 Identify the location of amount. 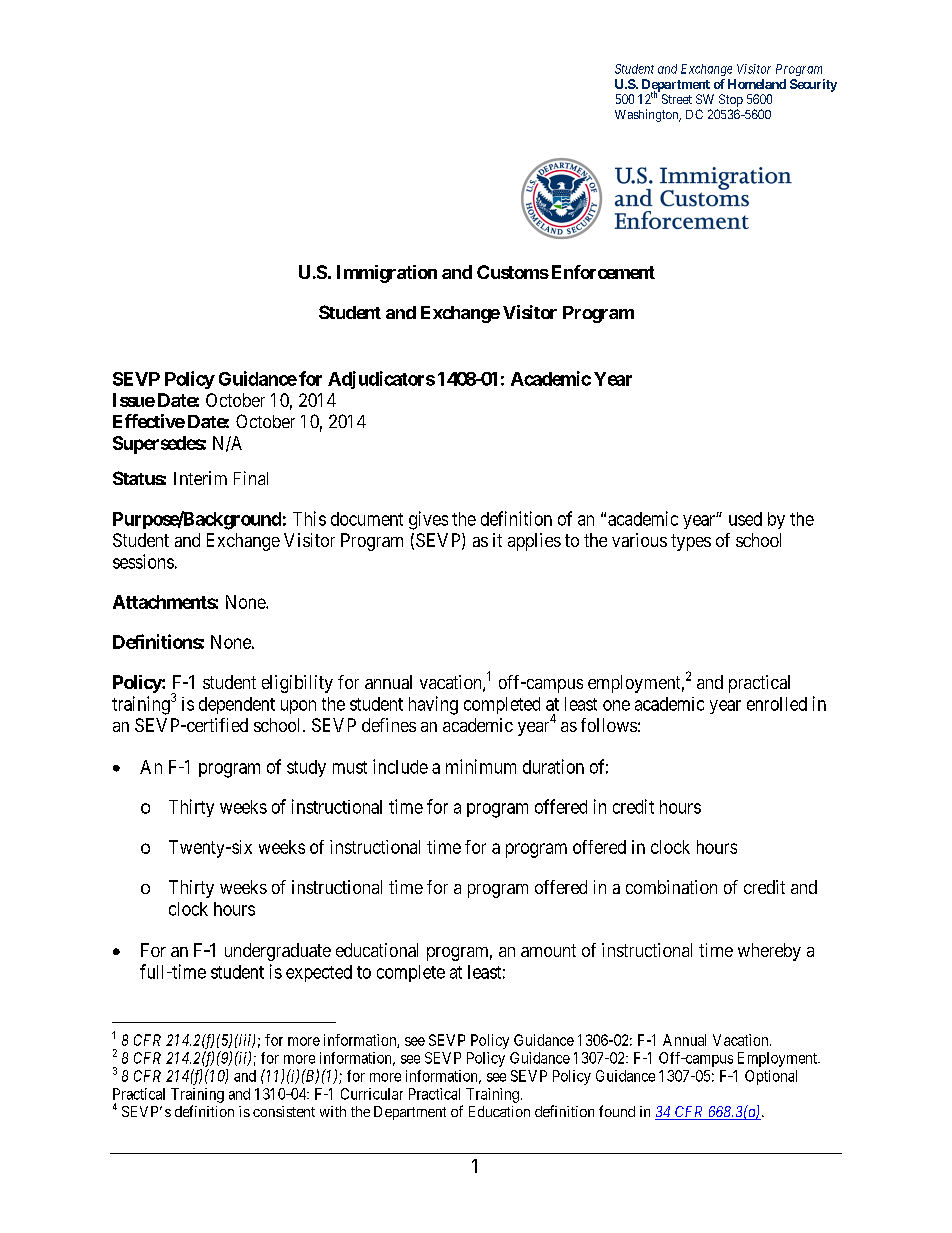
(548, 950).
